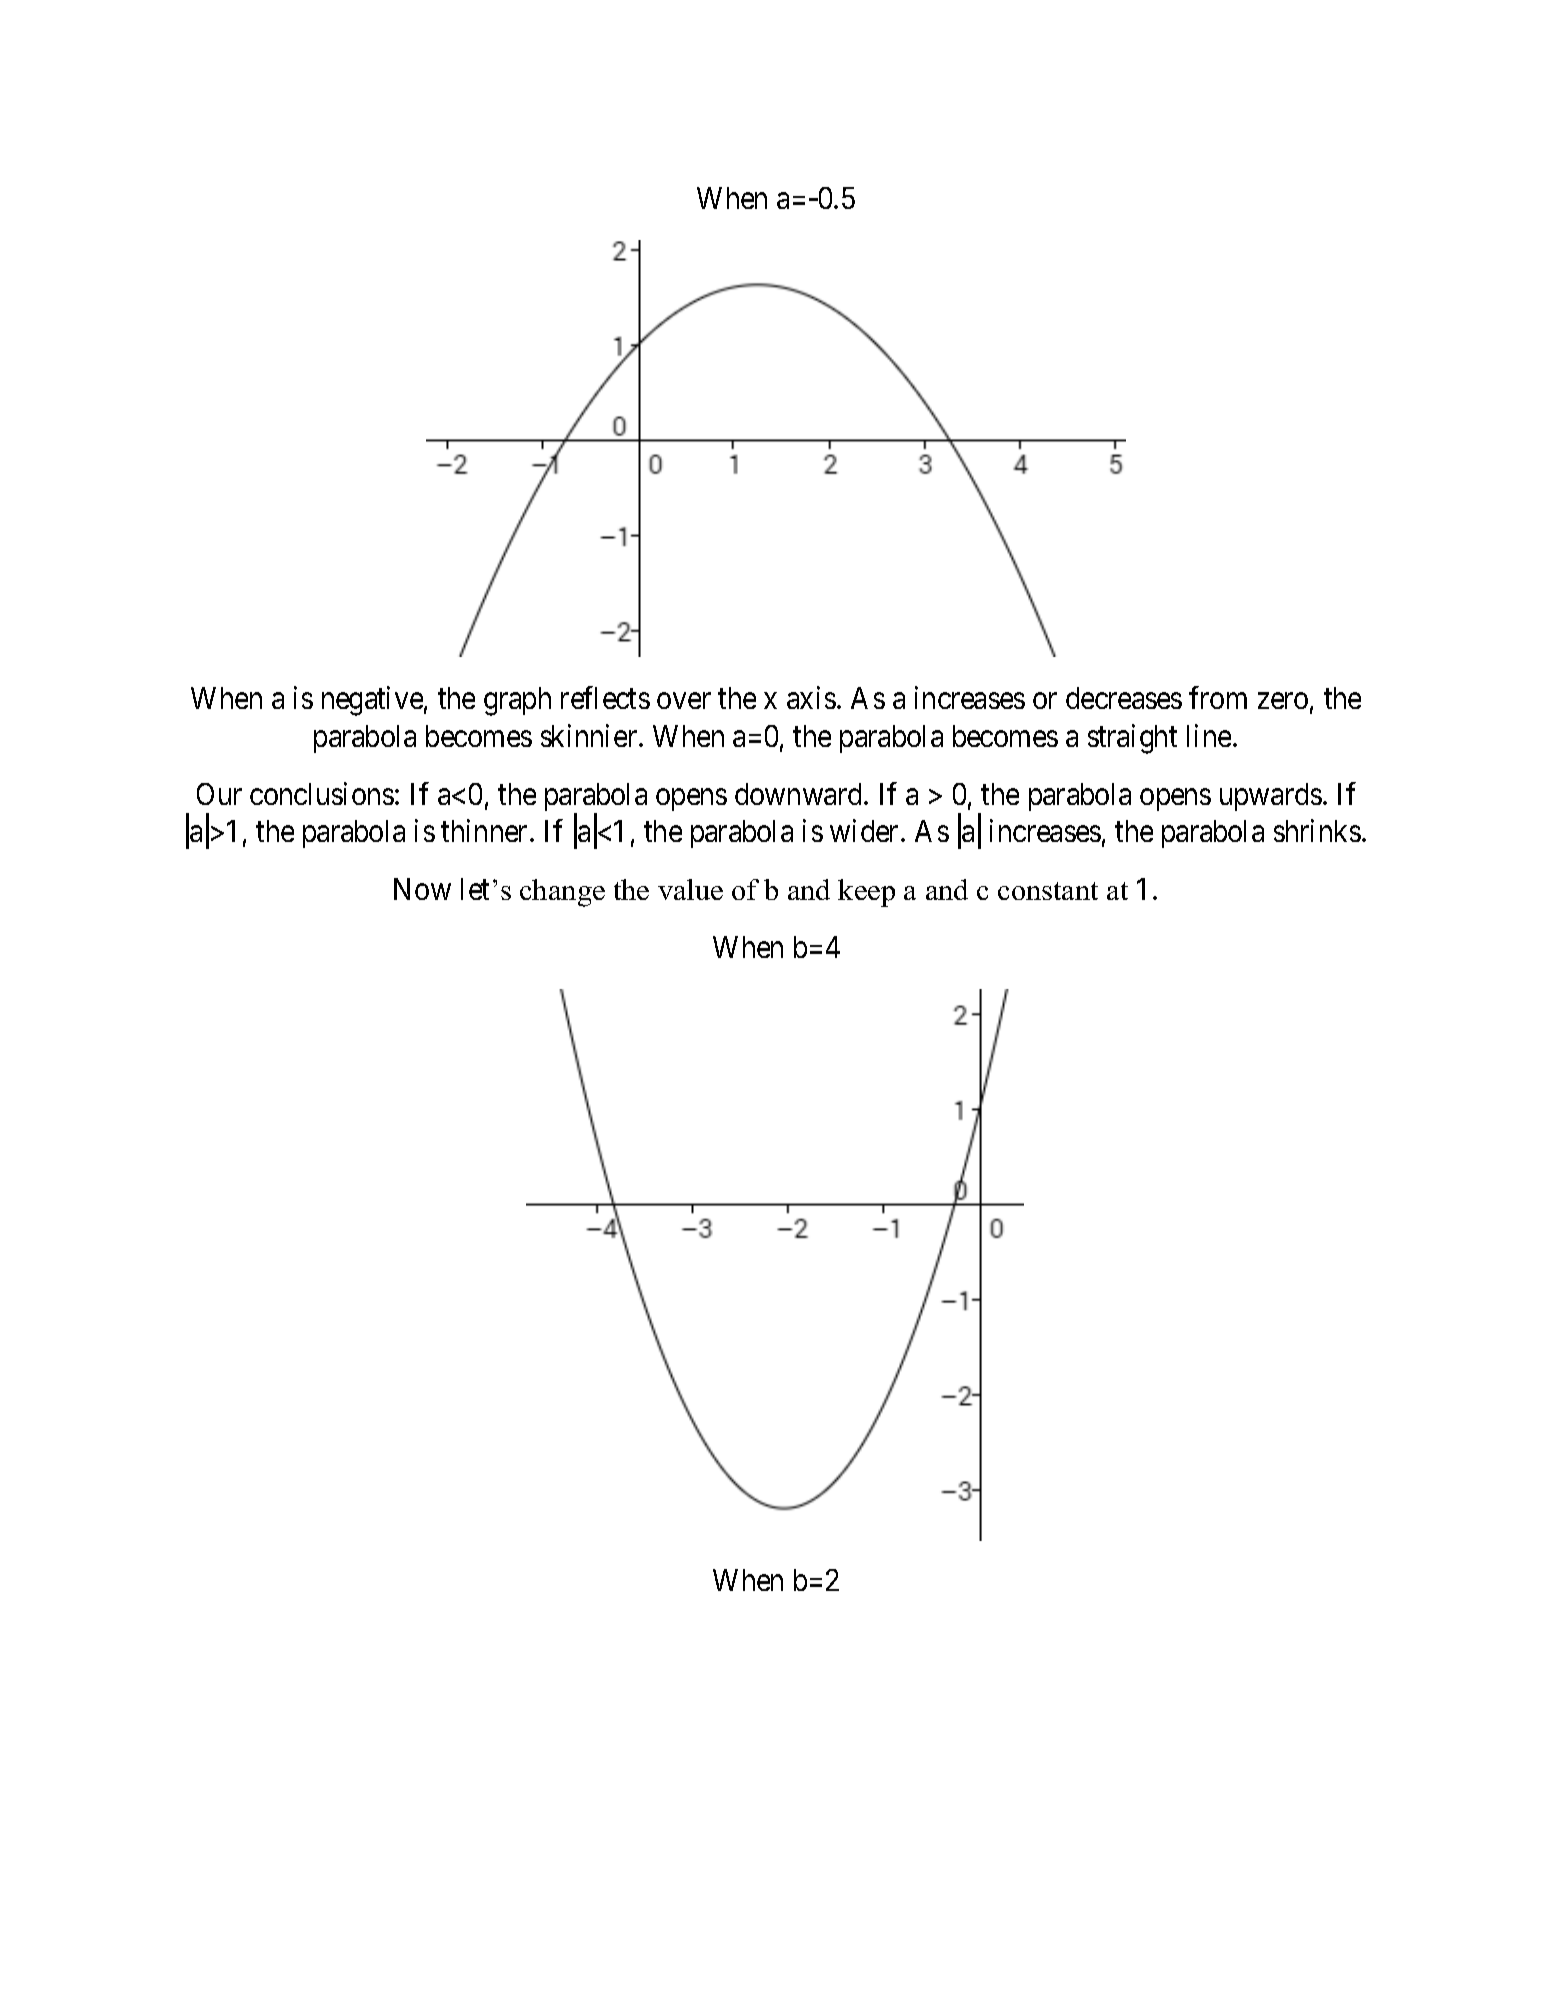 The height and width of the image is (2008, 1552). Describe the element at coordinates (1218, 697) in the image. I see `from` at that location.
